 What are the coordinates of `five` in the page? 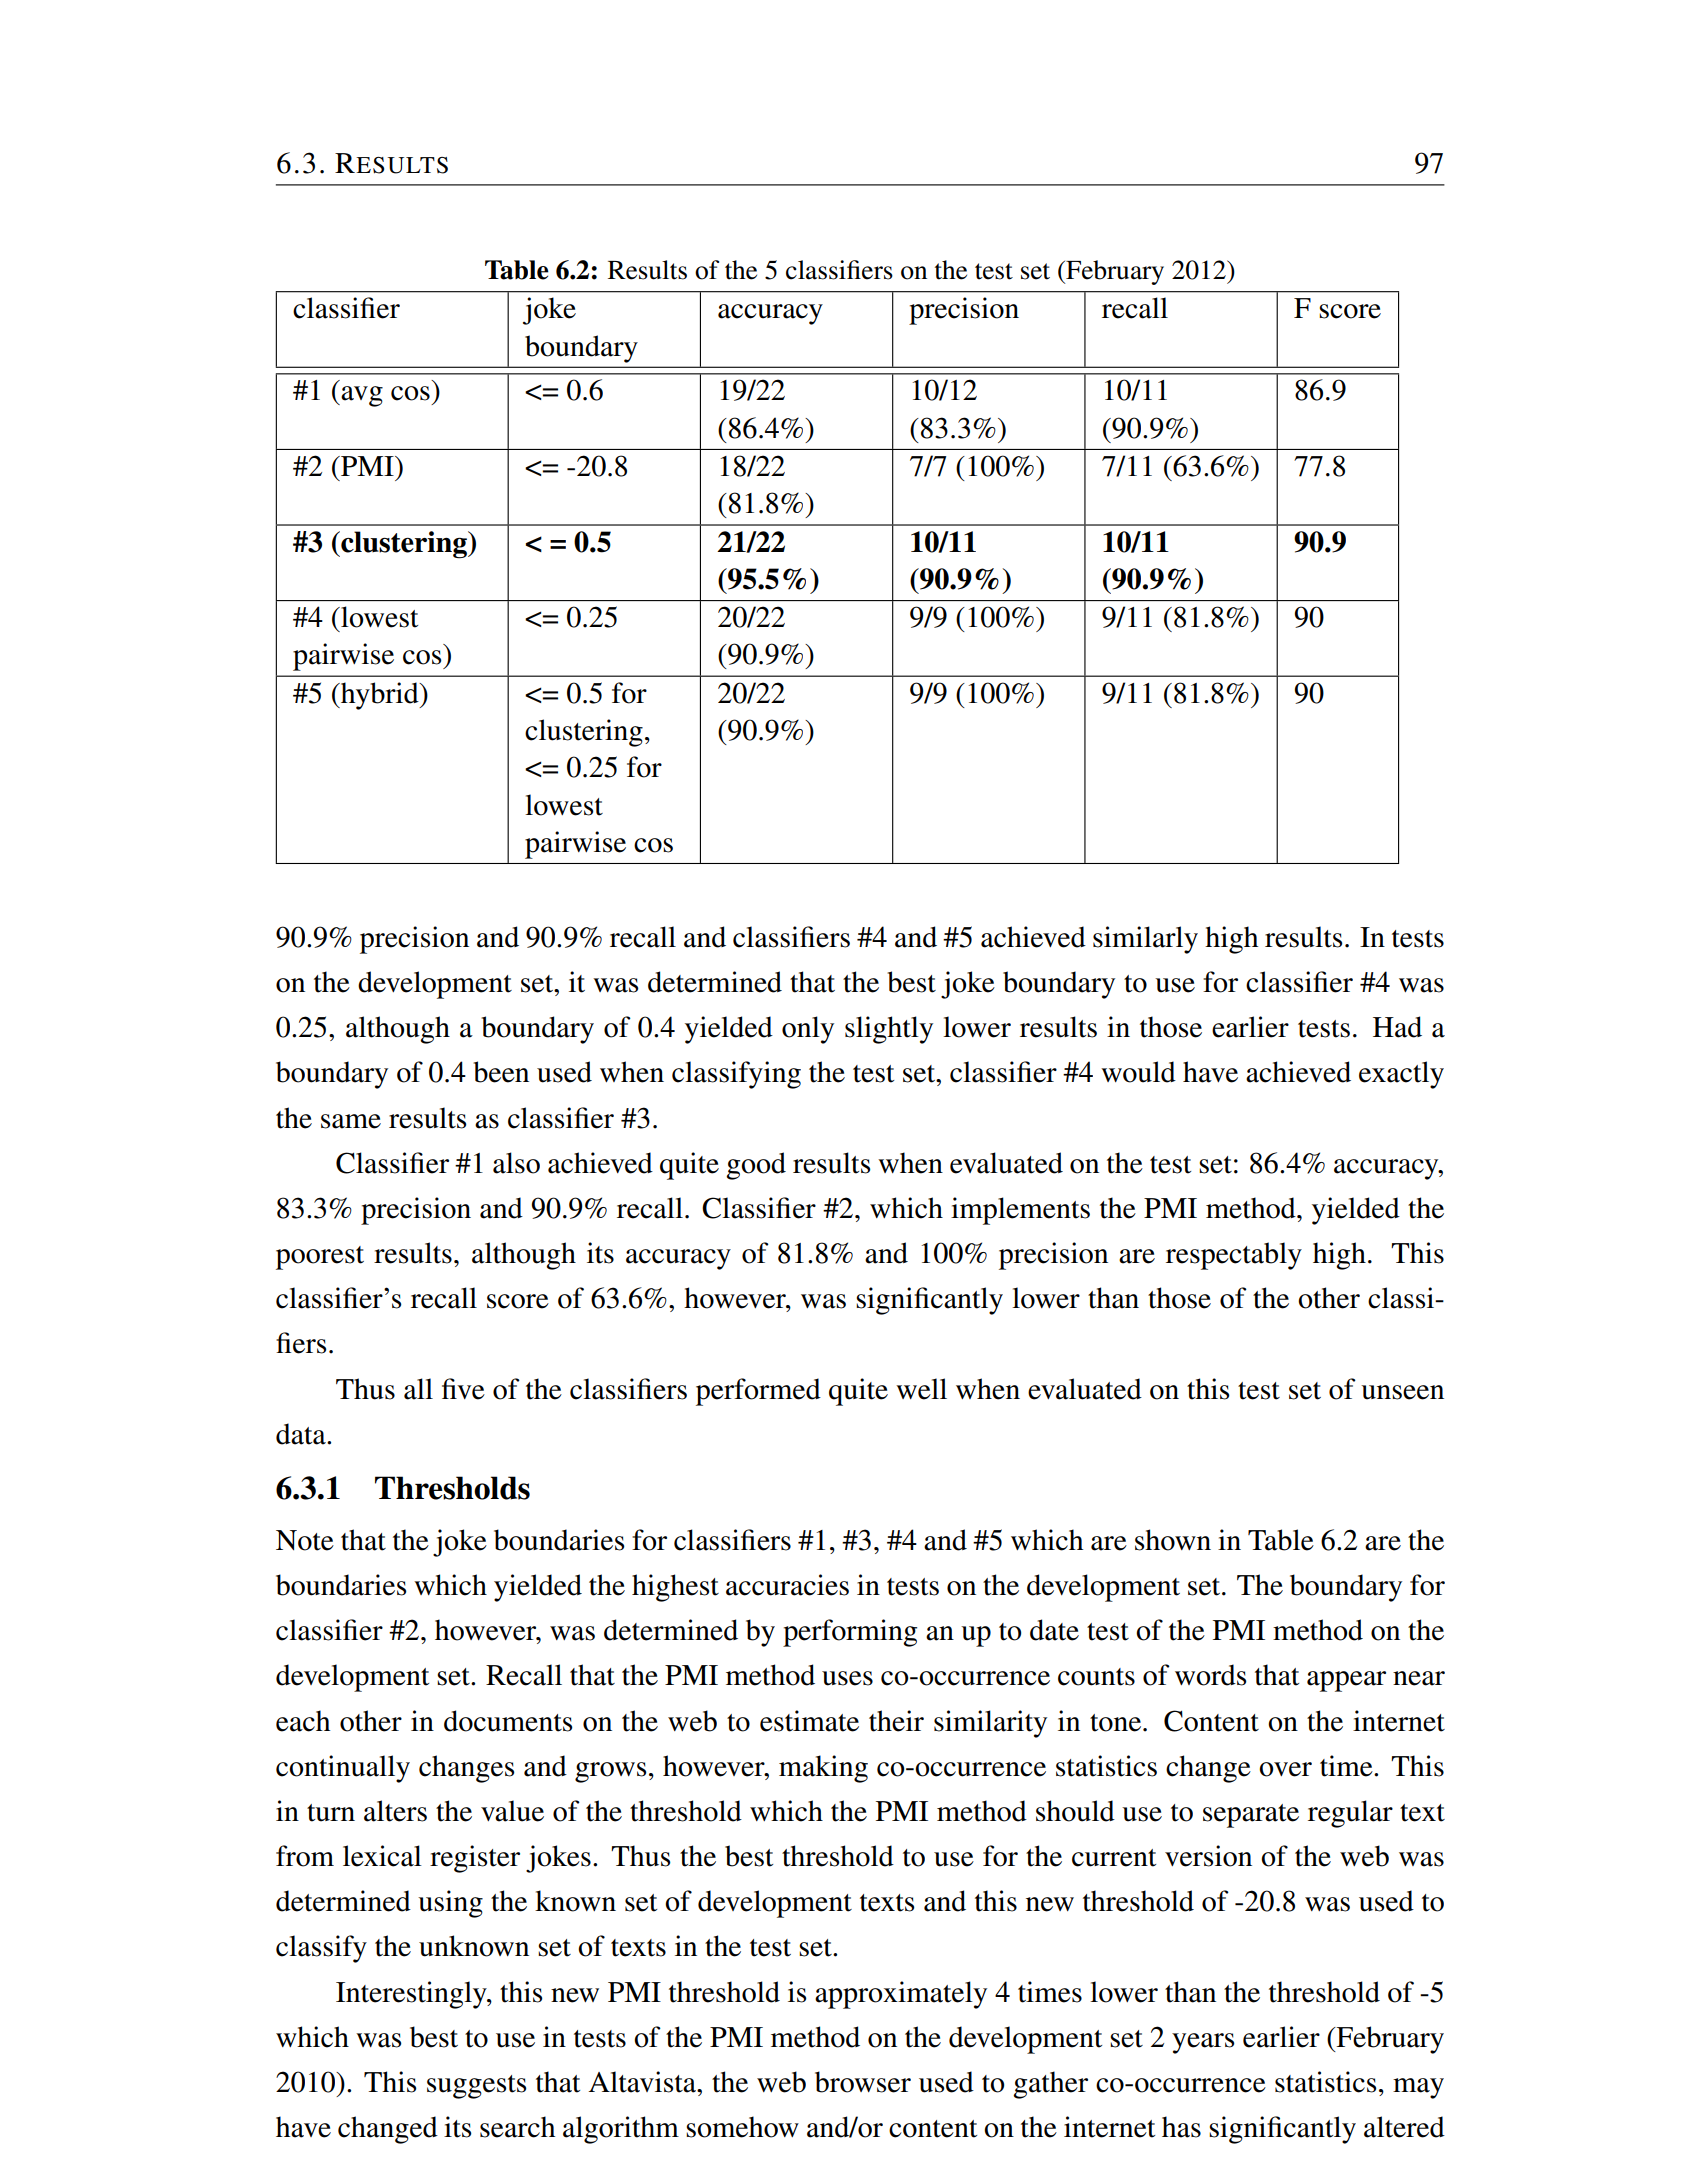 It's located at (463, 1389).
